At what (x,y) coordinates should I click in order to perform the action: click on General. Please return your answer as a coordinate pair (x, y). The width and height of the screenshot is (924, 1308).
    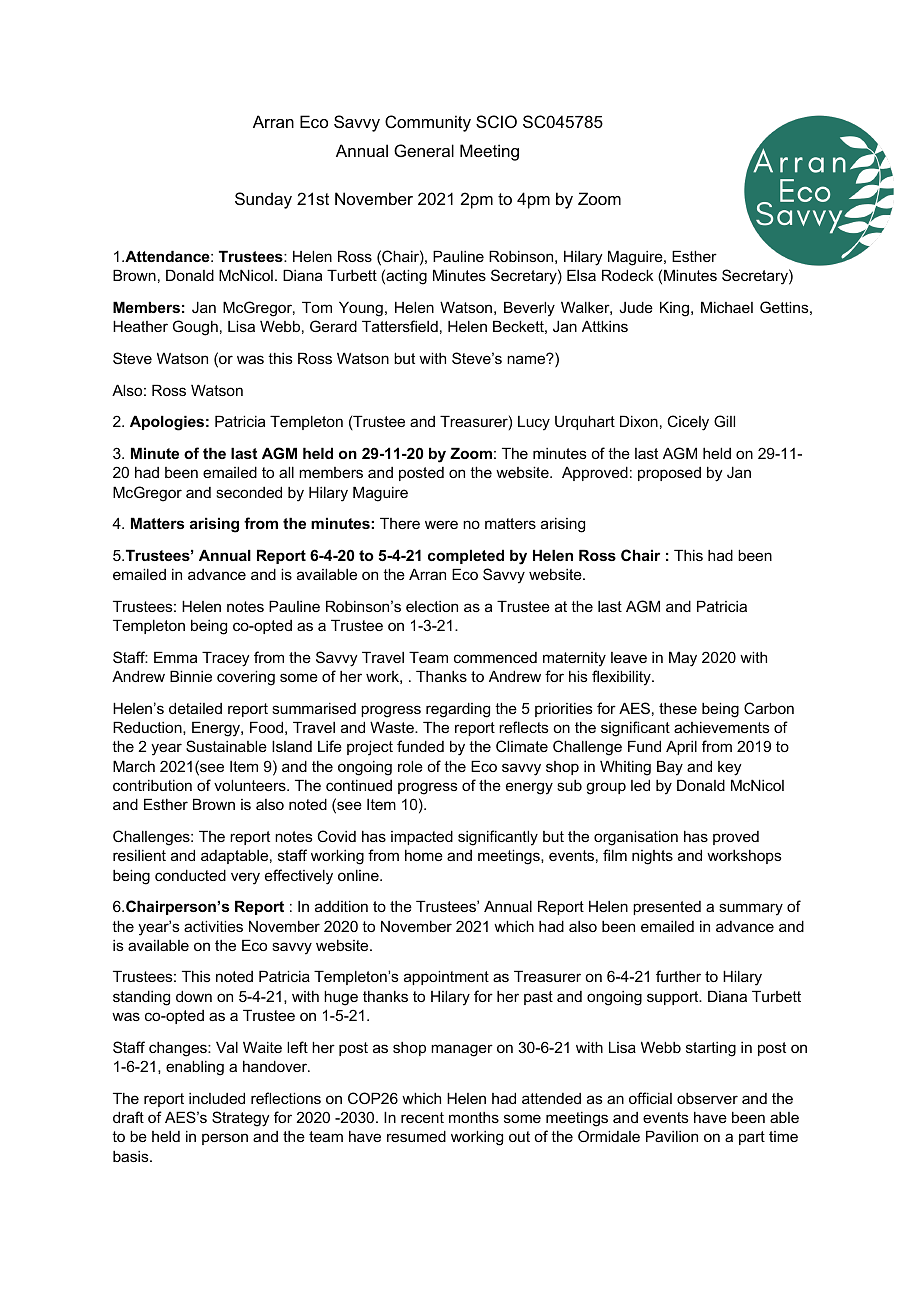
    Looking at the image, I should click on (424, 150).
